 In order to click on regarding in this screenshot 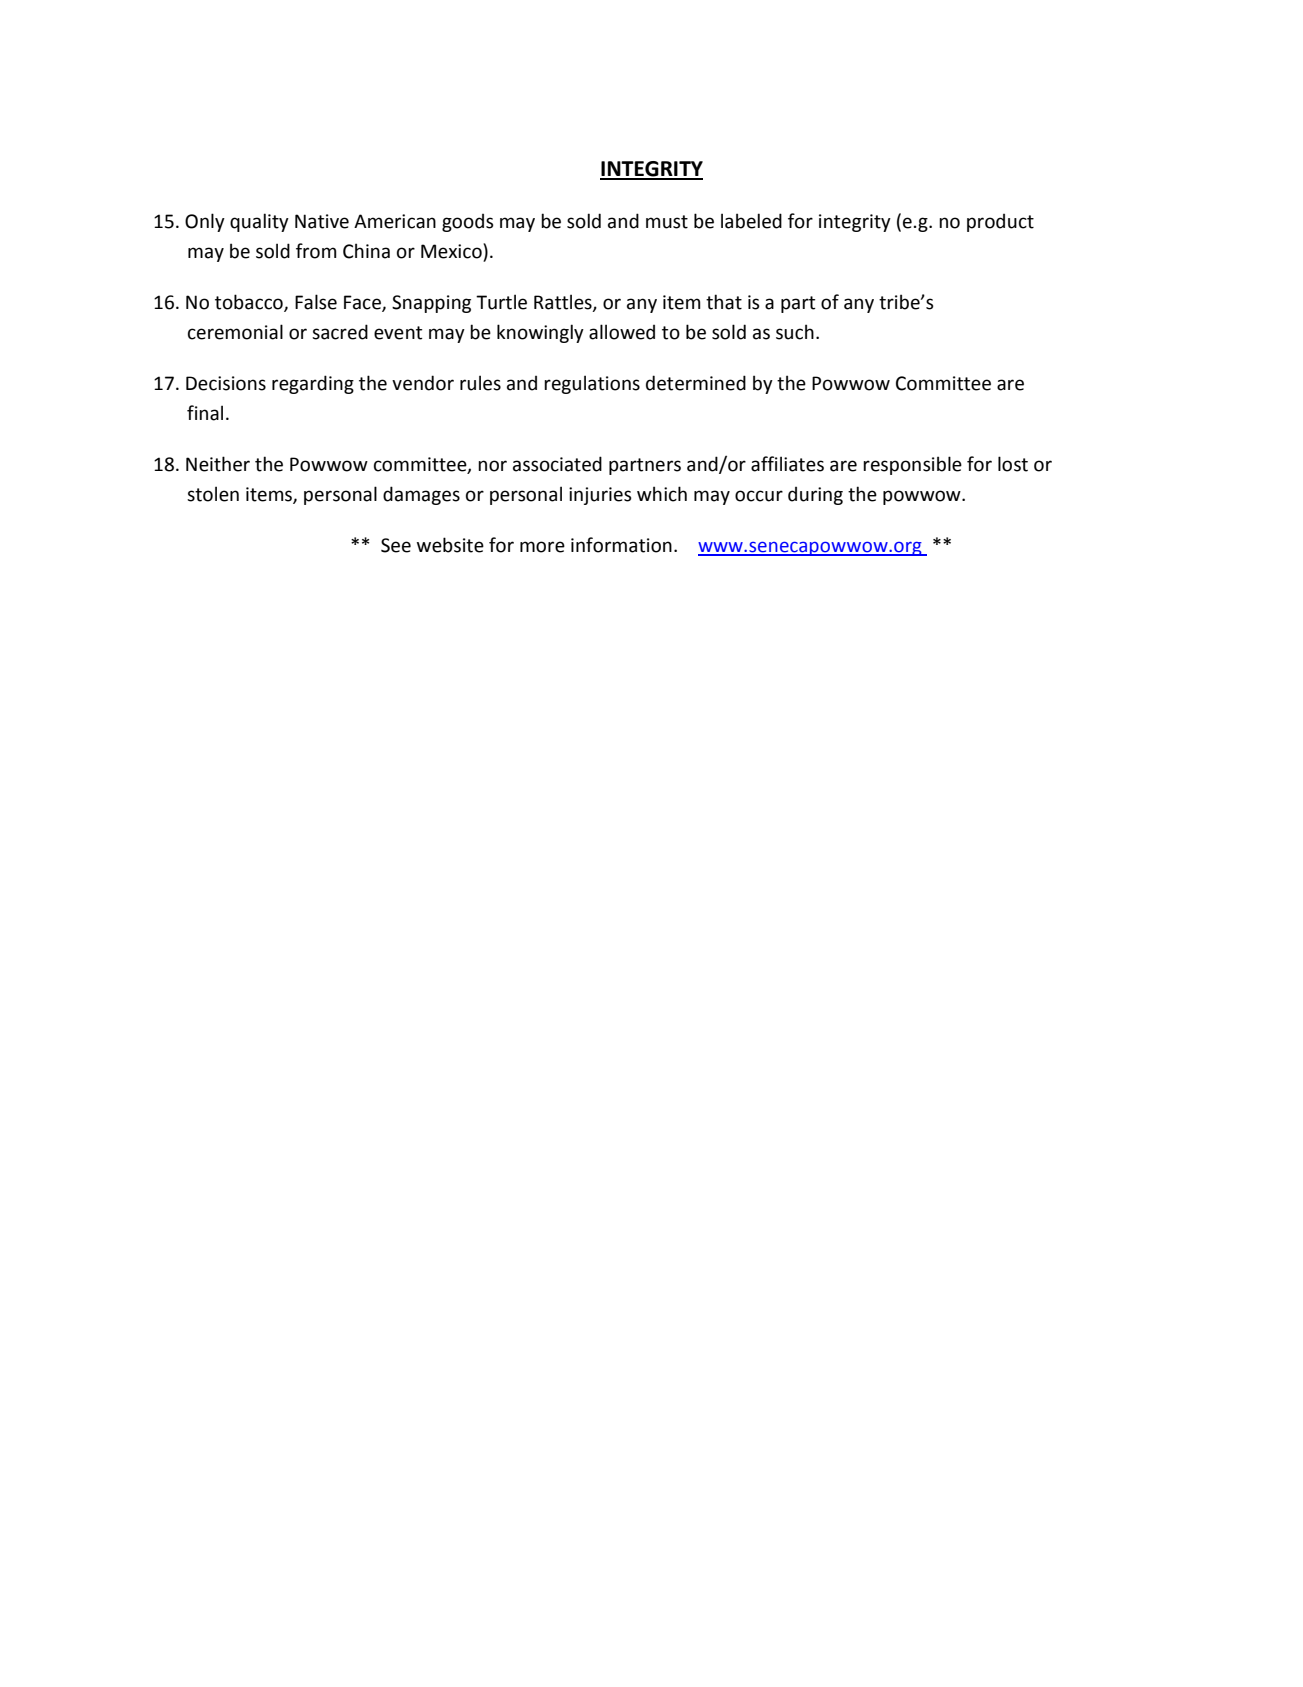, I will do `click(313, 384)`.
